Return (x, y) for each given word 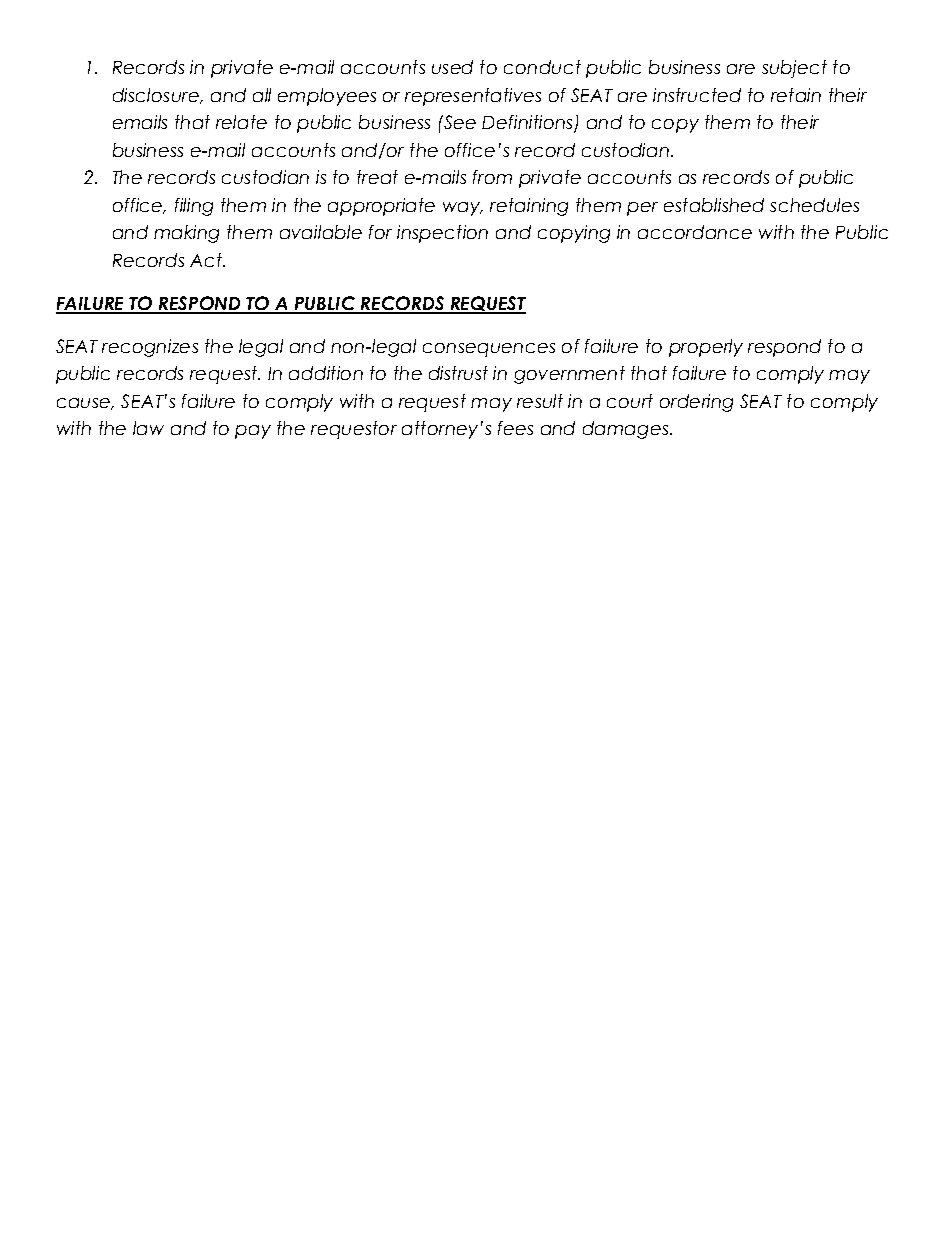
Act (207, 260)
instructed (697, 95)
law (148, 428)
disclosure (157, 96)
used (452, 67)
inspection (442, 234)
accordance (695, 232)
